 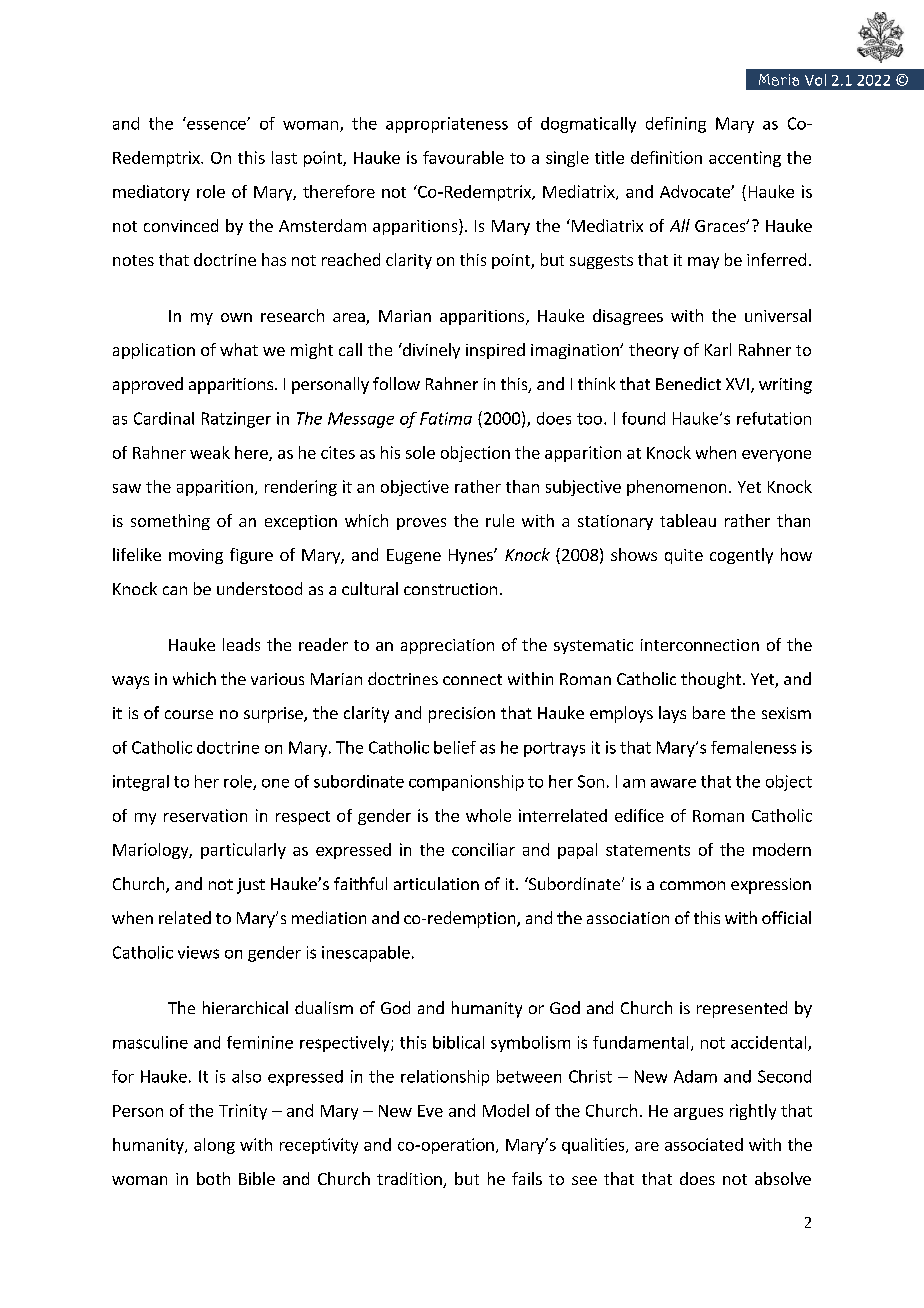 I want to click on along, so click(x=214, y=1146).
